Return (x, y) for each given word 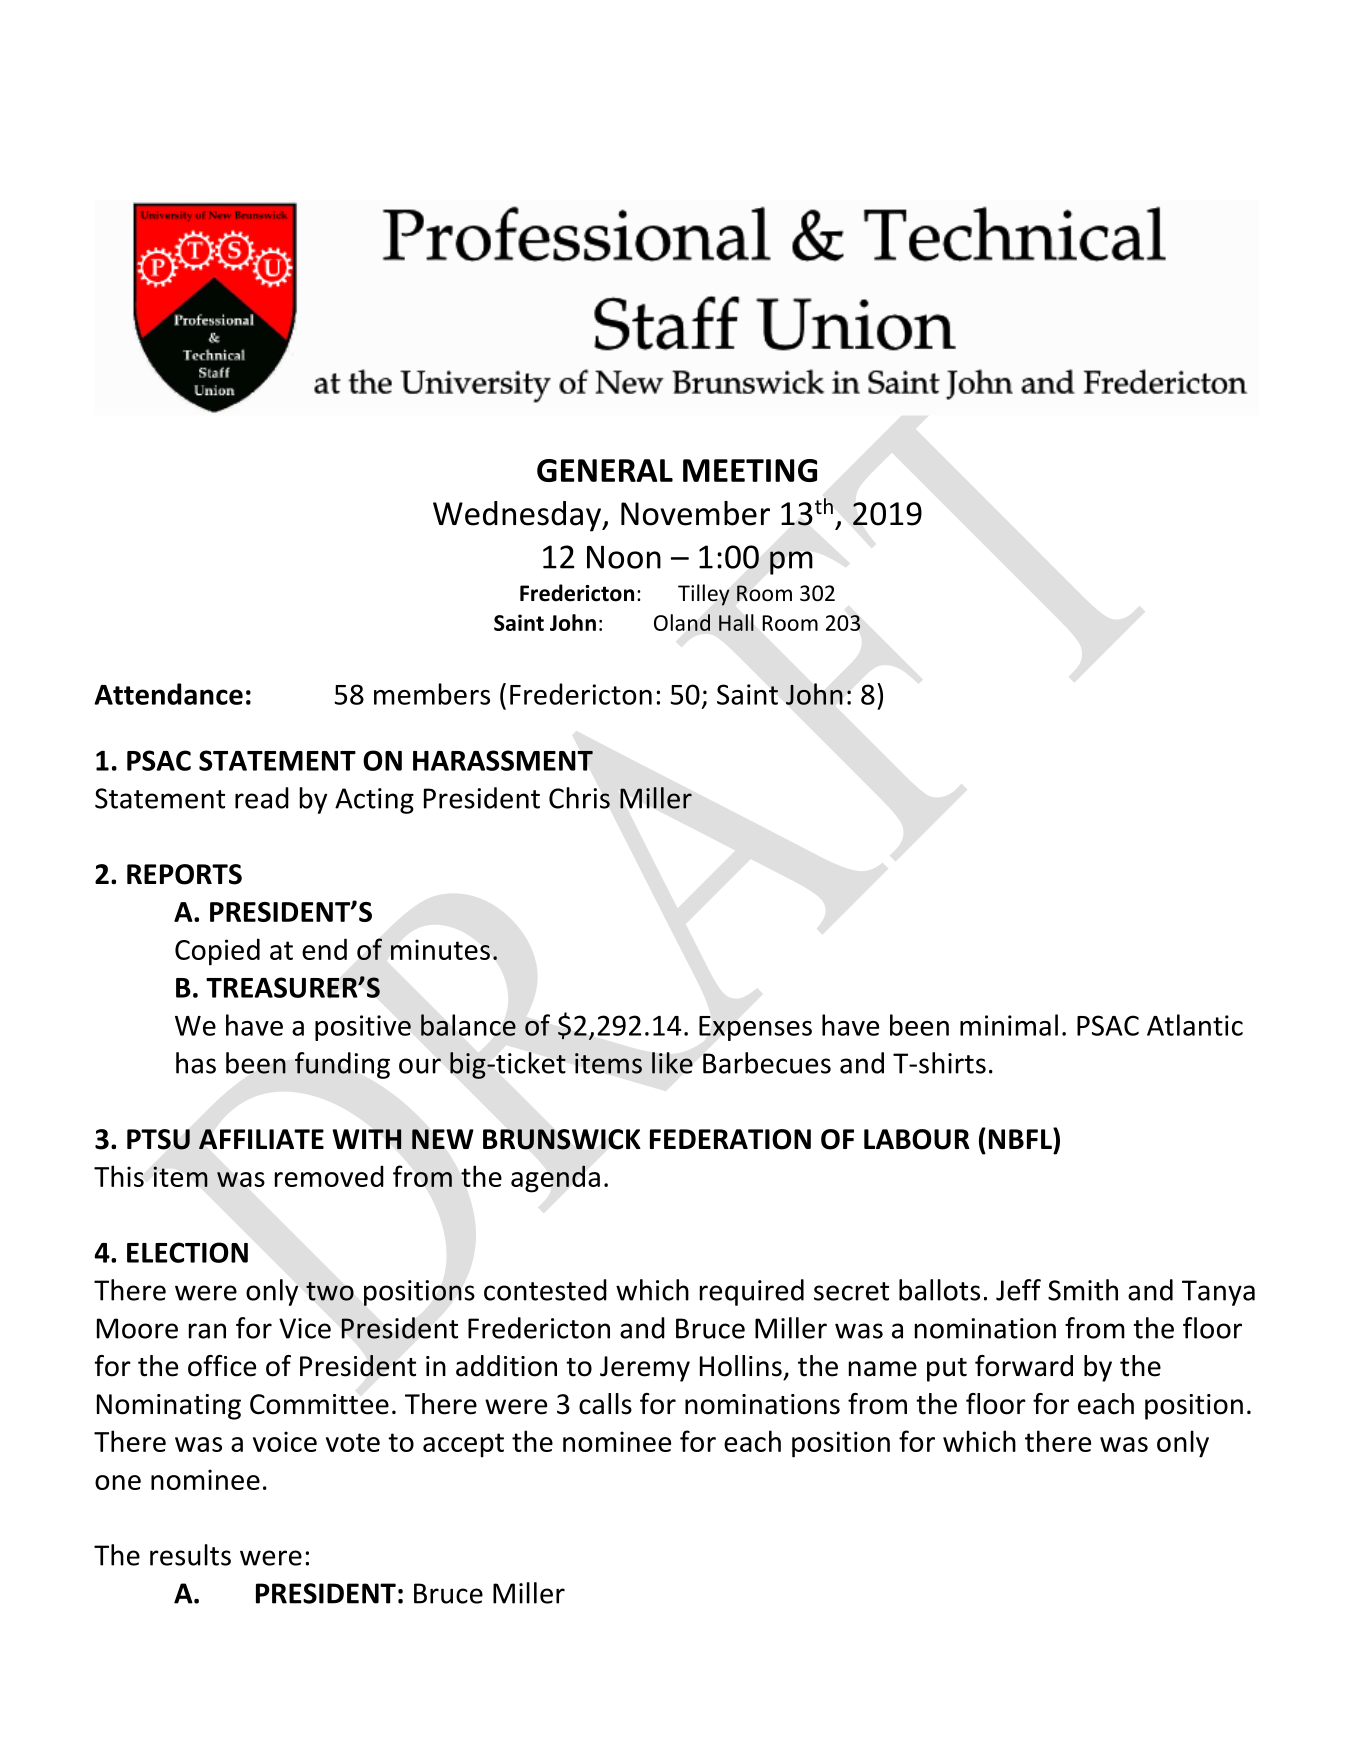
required (752, 1292)
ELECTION (187, 1252)
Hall (736, 622)
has (196, 1063)
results (190, 1555)
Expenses (755, 1028)
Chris (579, 798)
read (262, 798)
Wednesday (518, 516)
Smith (1083, 1290)
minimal (1009, 1025)
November (695, 513)
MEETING (750, 470)
